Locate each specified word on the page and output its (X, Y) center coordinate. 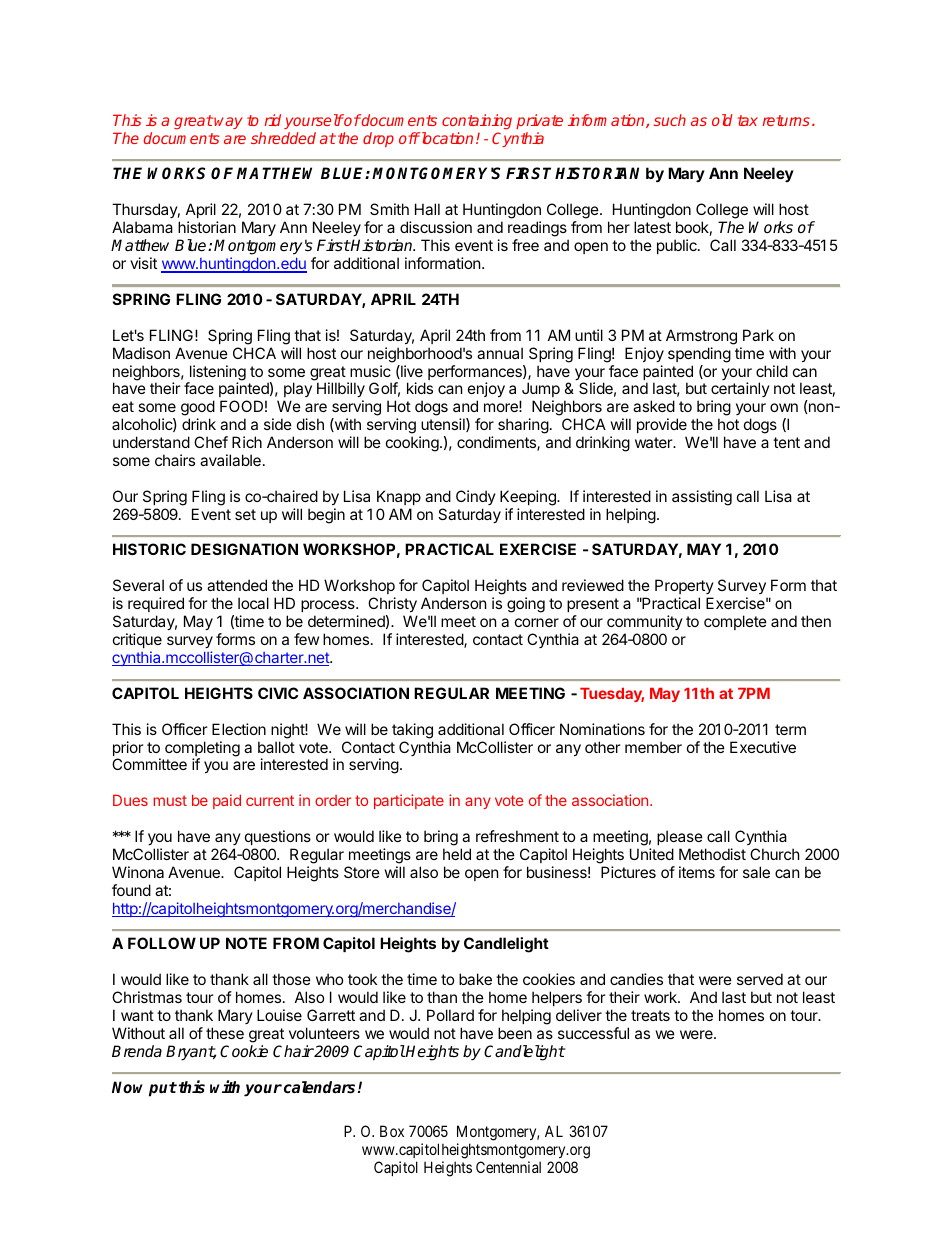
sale (756, 872)
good (198, 409)
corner (537, 622)
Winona (138, 872)
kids (420, 388)
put (163, 1089)
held (457, 854)
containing (477, 122)
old (722, 120)
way (228, 123)
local (253, 603)
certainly (740, 391)
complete (735, 622)
